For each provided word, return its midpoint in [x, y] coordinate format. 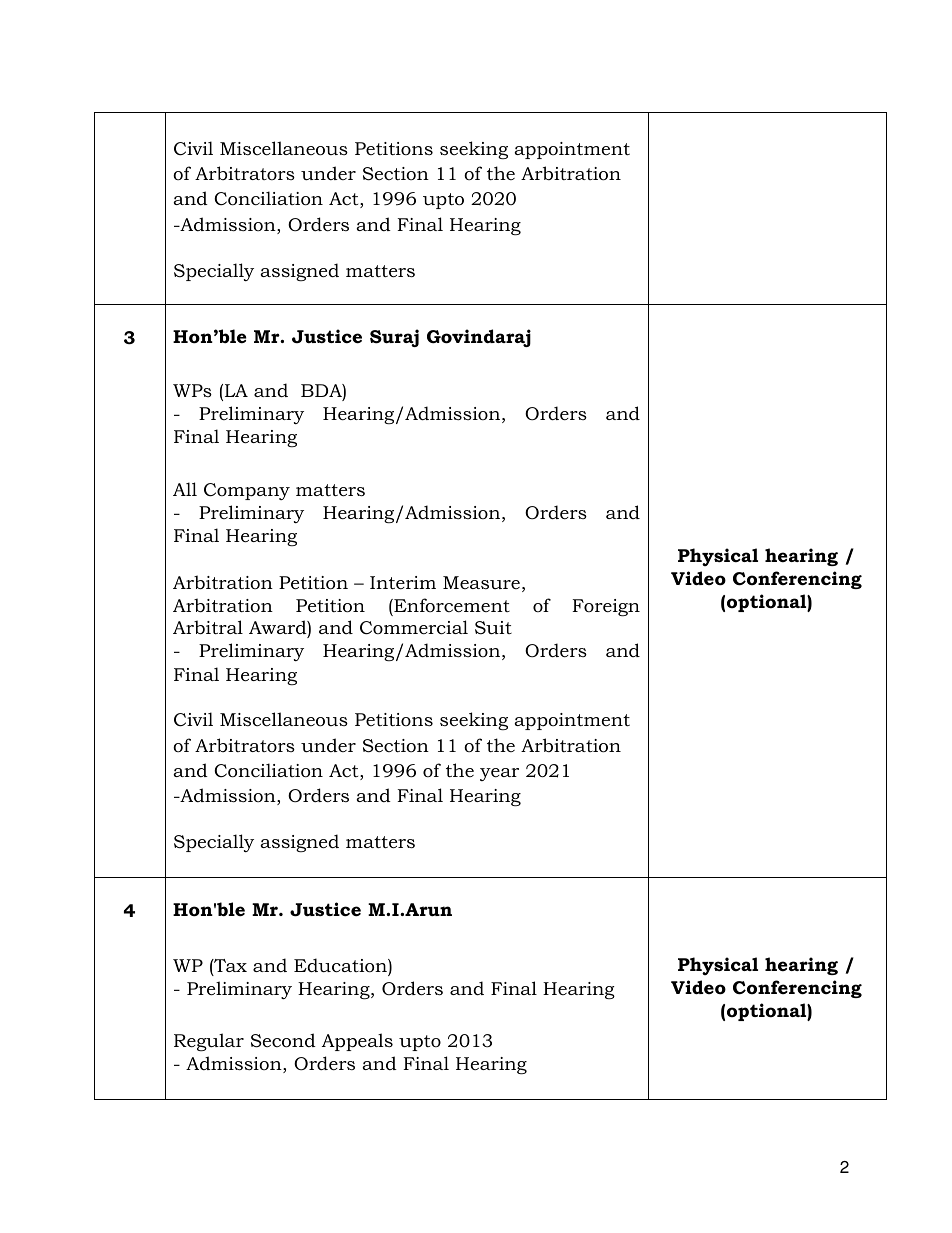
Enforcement [451, 605]
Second [283, 1040]
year [499, 774]
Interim [403, 582]
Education [341, 966]
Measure [481, 582]
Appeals [357, 1042]
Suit [493, 628]
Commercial [414, 627]
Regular [209, 1042]
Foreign [606, 607]
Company [247, 491]
